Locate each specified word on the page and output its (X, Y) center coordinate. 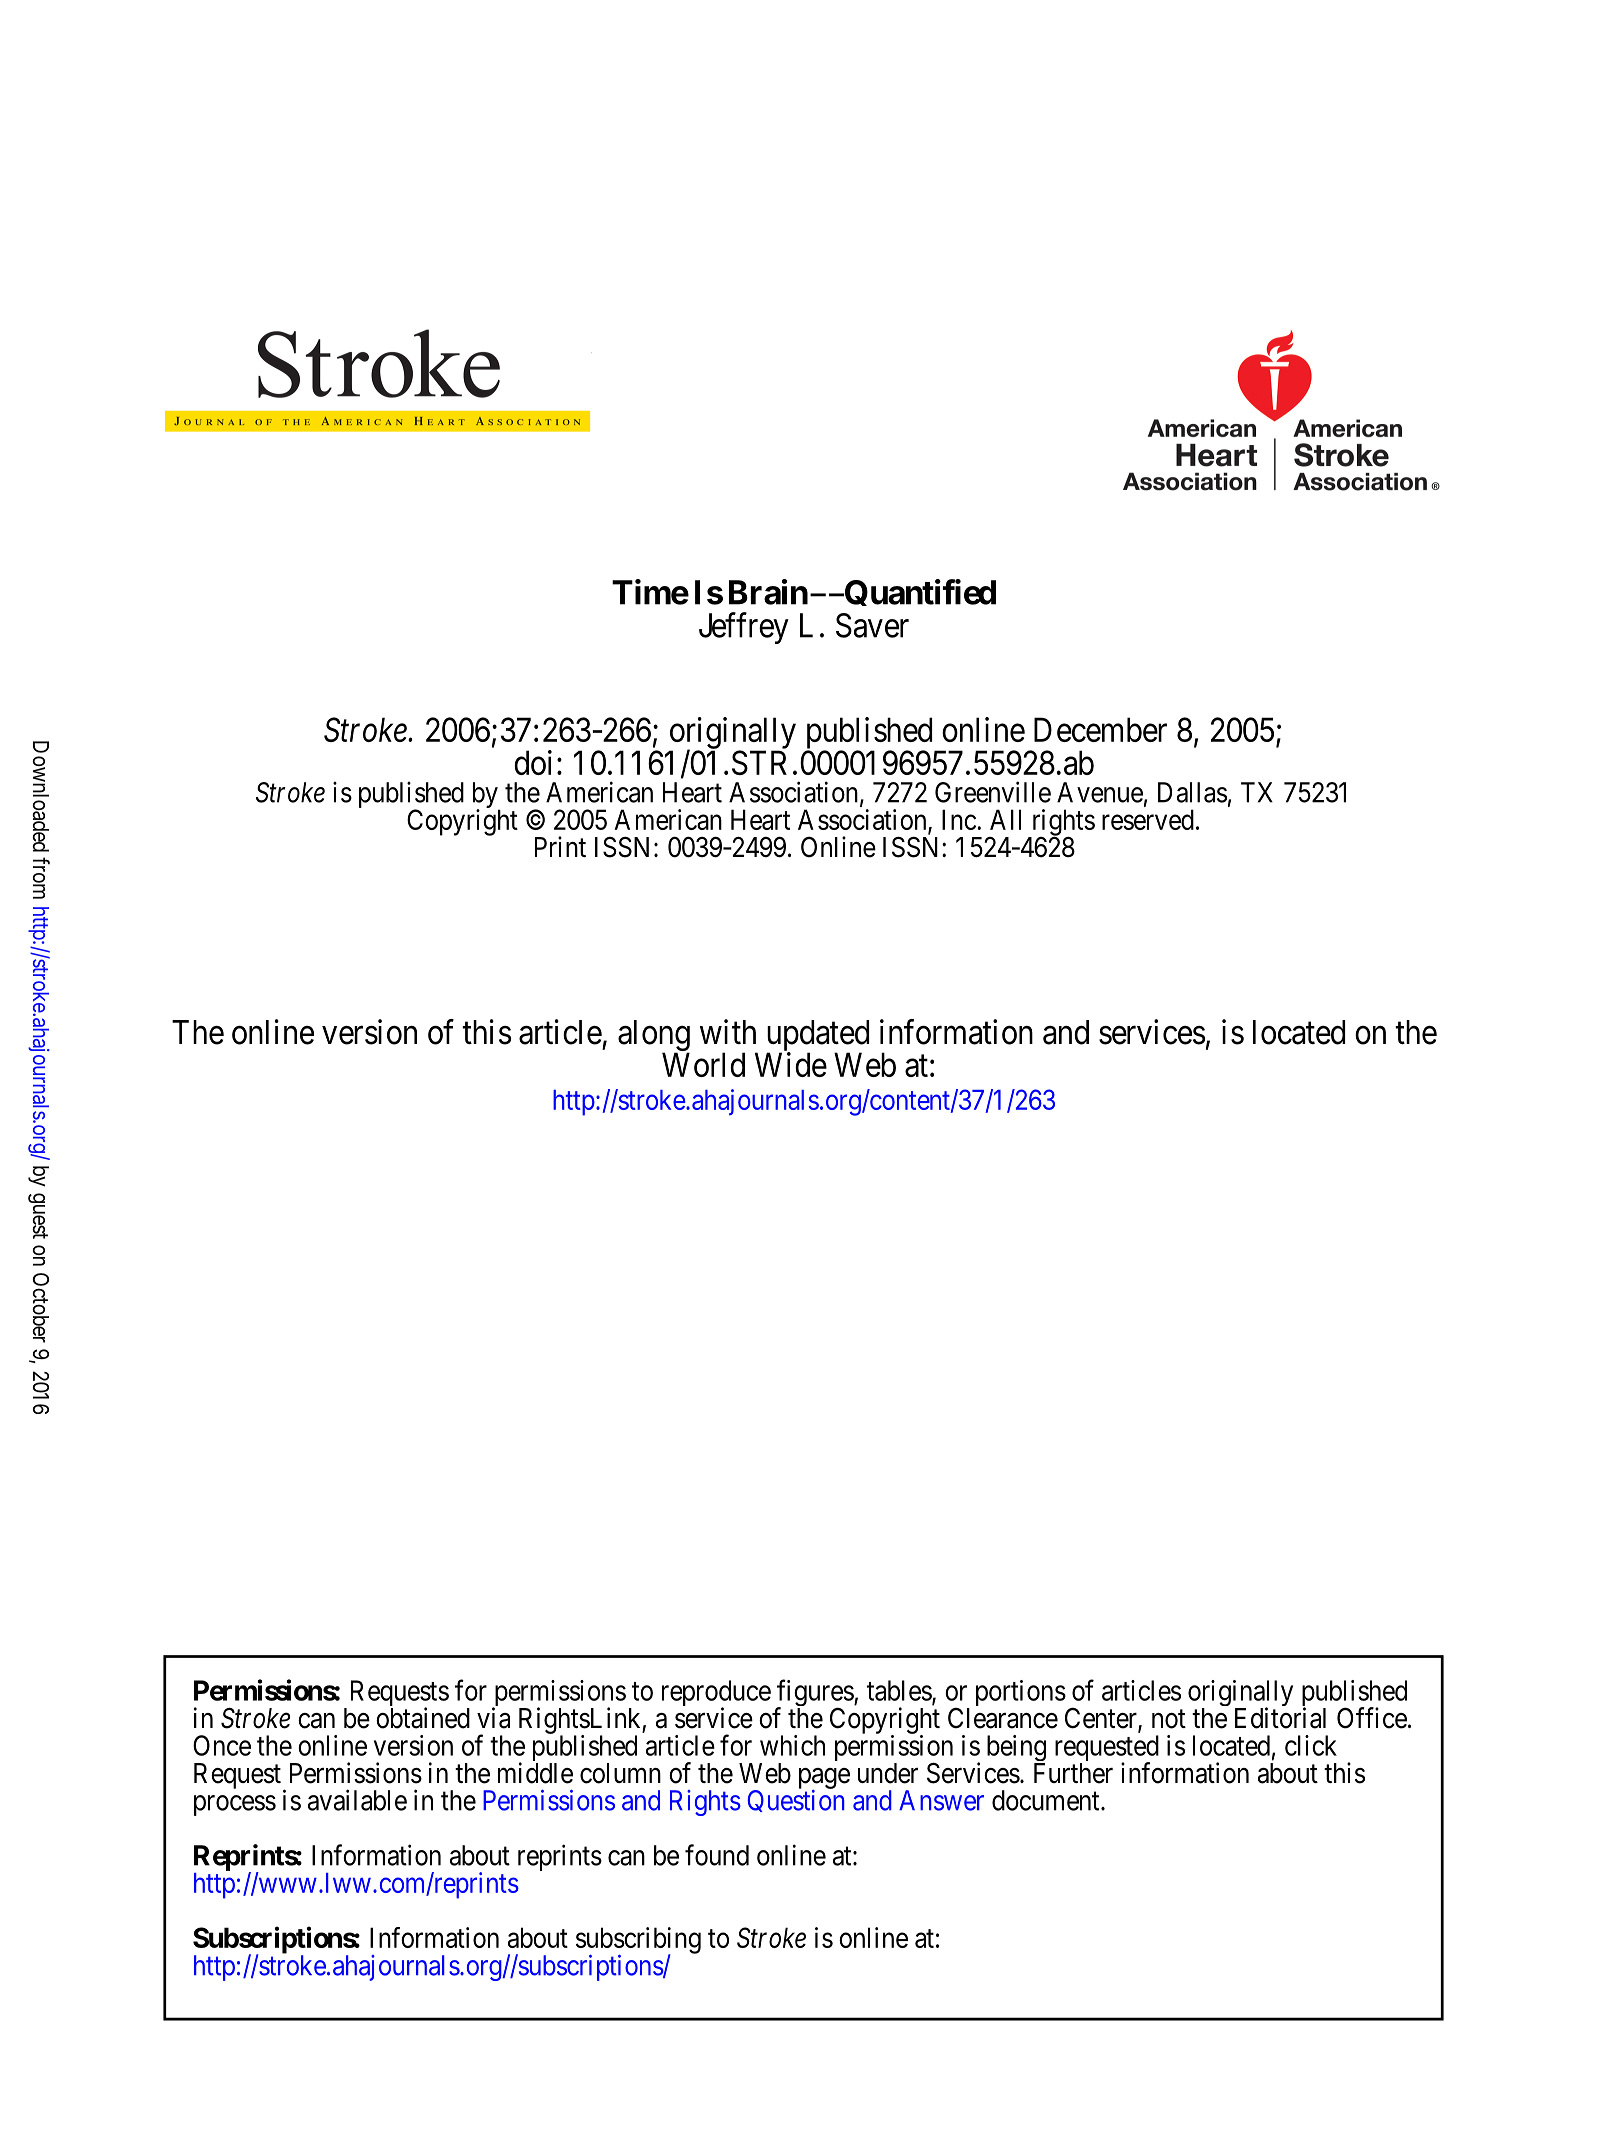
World (703, 1064)
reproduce (716, 1694)
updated (818, 1036)
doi (533, 762)
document (1047, 1800)
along (654, 1037)
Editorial (1280, 1718)
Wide (791, 1064)
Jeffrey (744, 628)
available (357, 1800)
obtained (423, 1718)
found (717, 1855)
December (1100, 729)
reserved (1148, 819)
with (728, 1031)
